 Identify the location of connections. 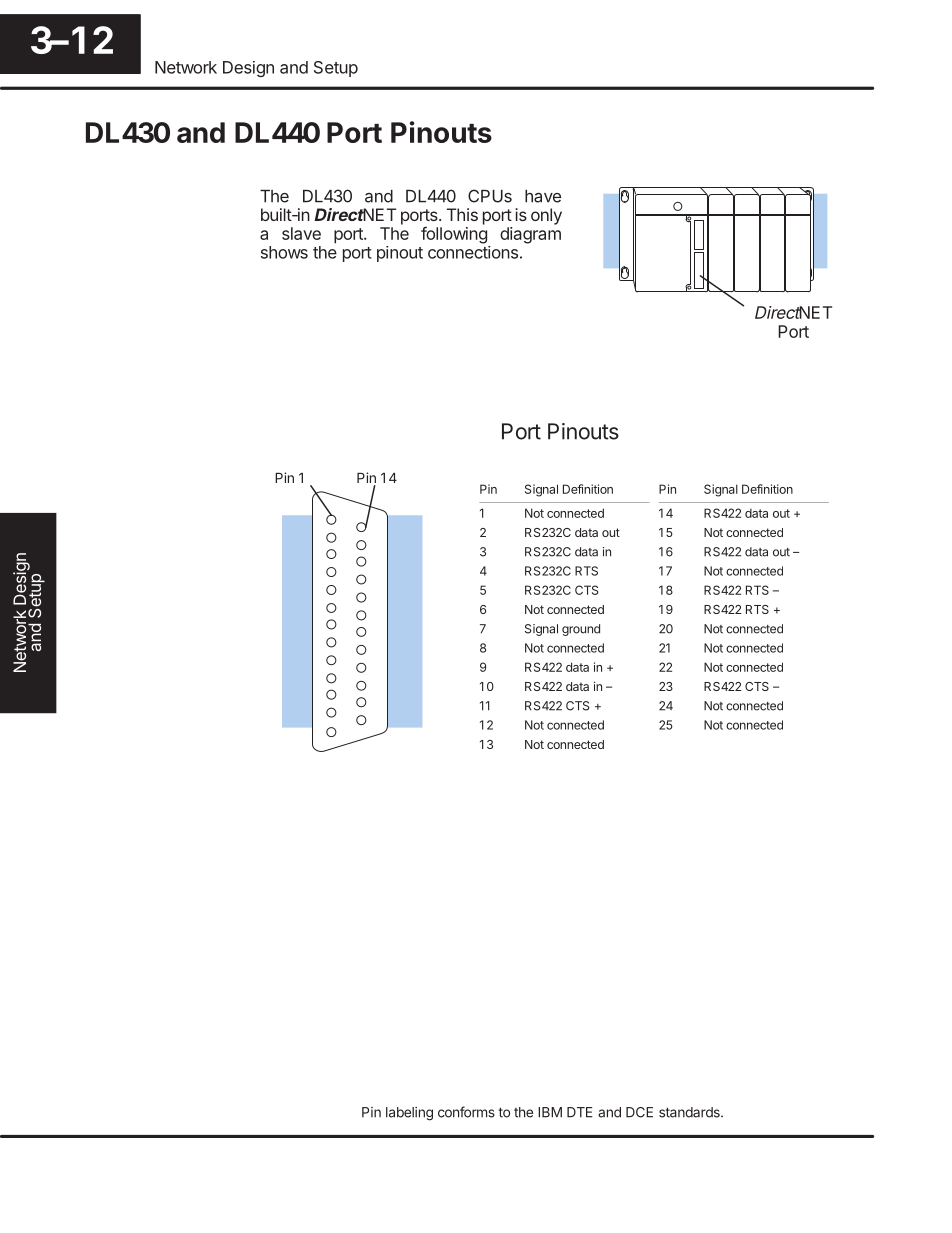
(473, 252).
